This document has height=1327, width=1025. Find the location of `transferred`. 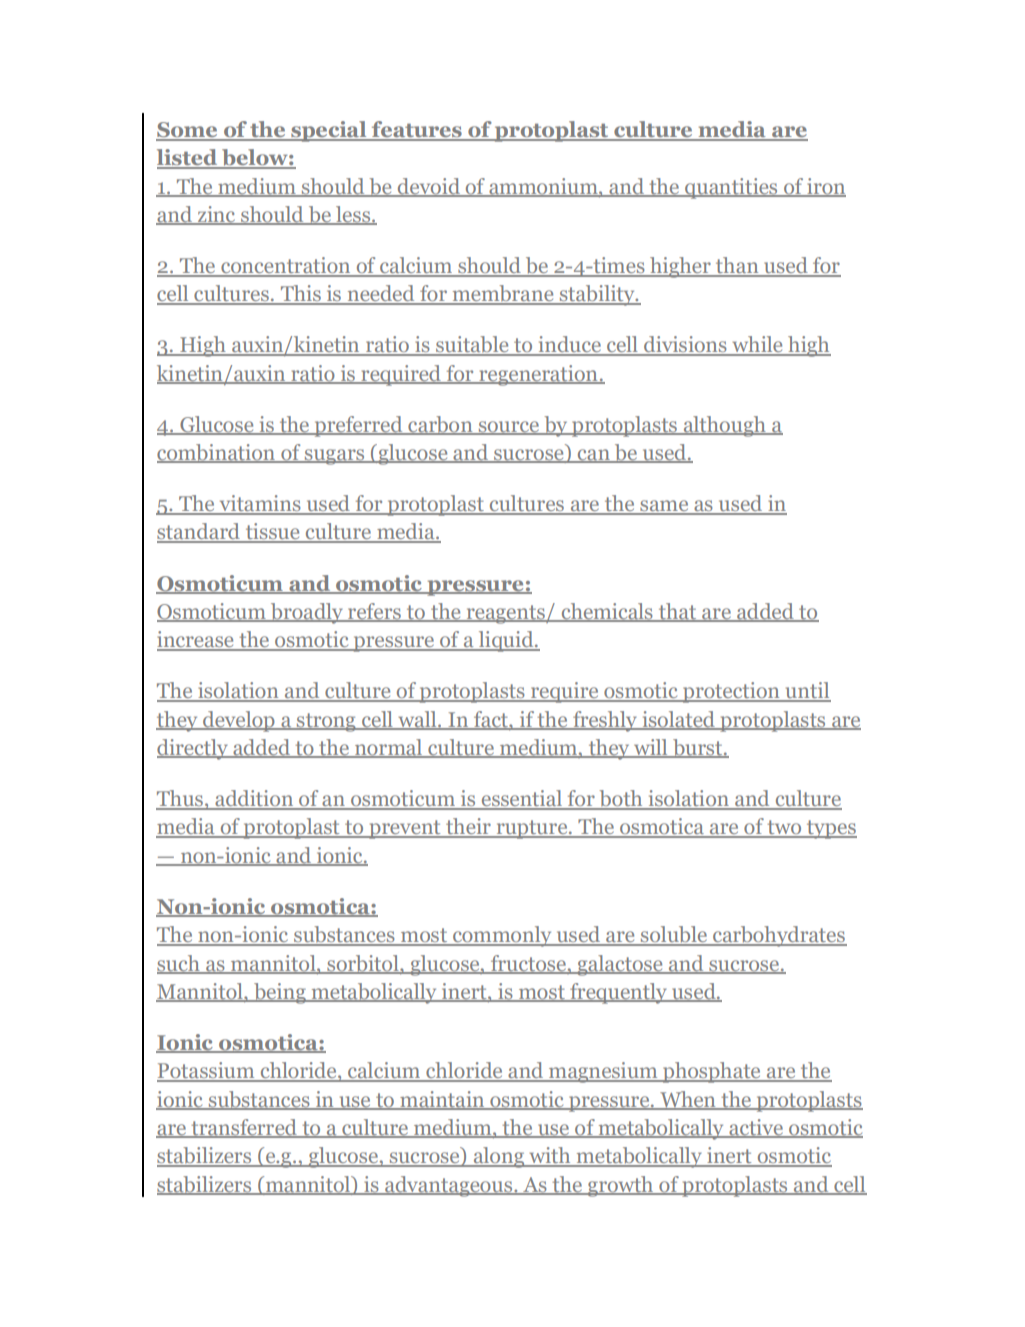

transferred is located at coordinates (244, 1128).
